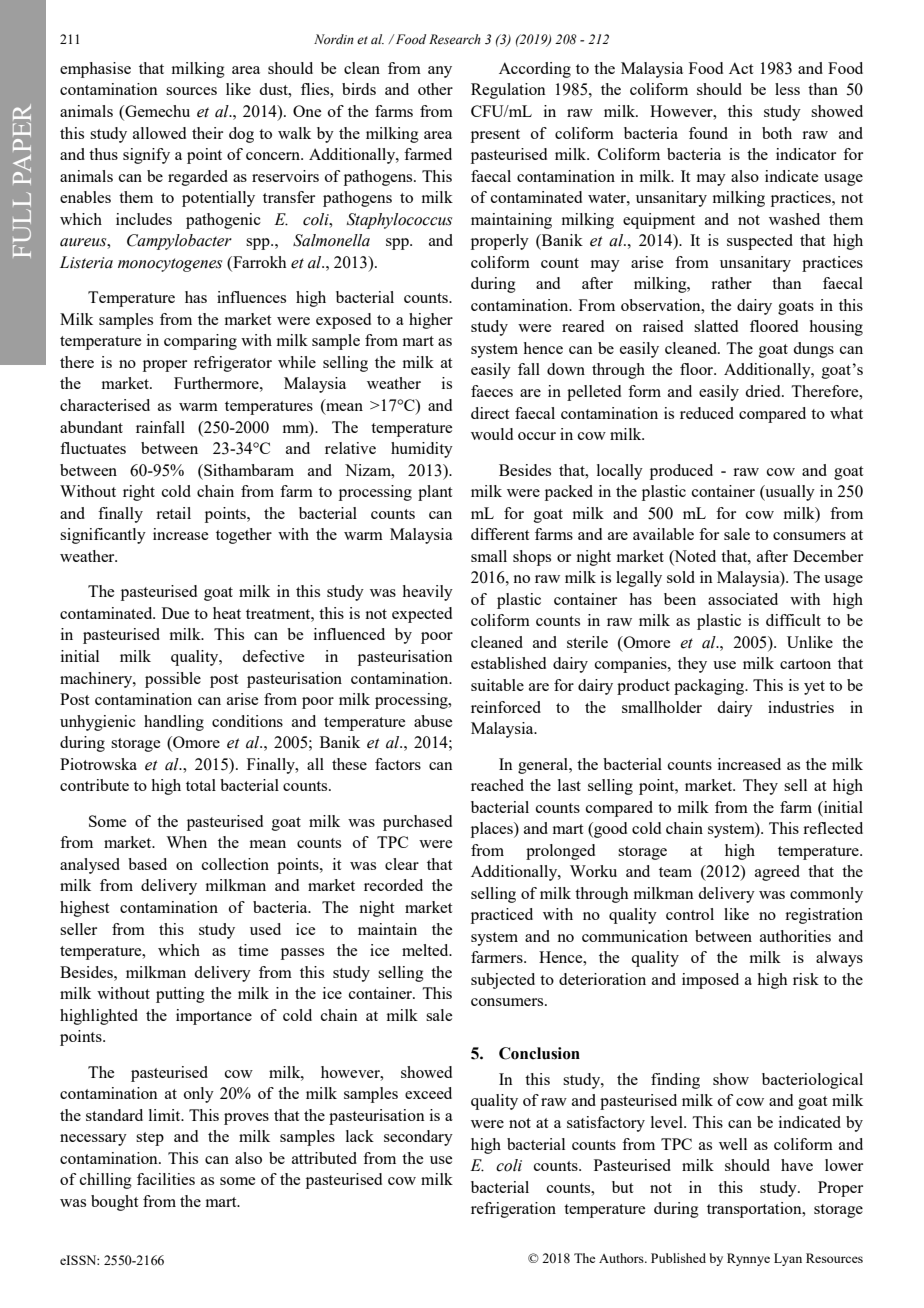 Image resolution: width=924 pixels, height=1308 pixels. I want to click on less, so click(787, 89).
